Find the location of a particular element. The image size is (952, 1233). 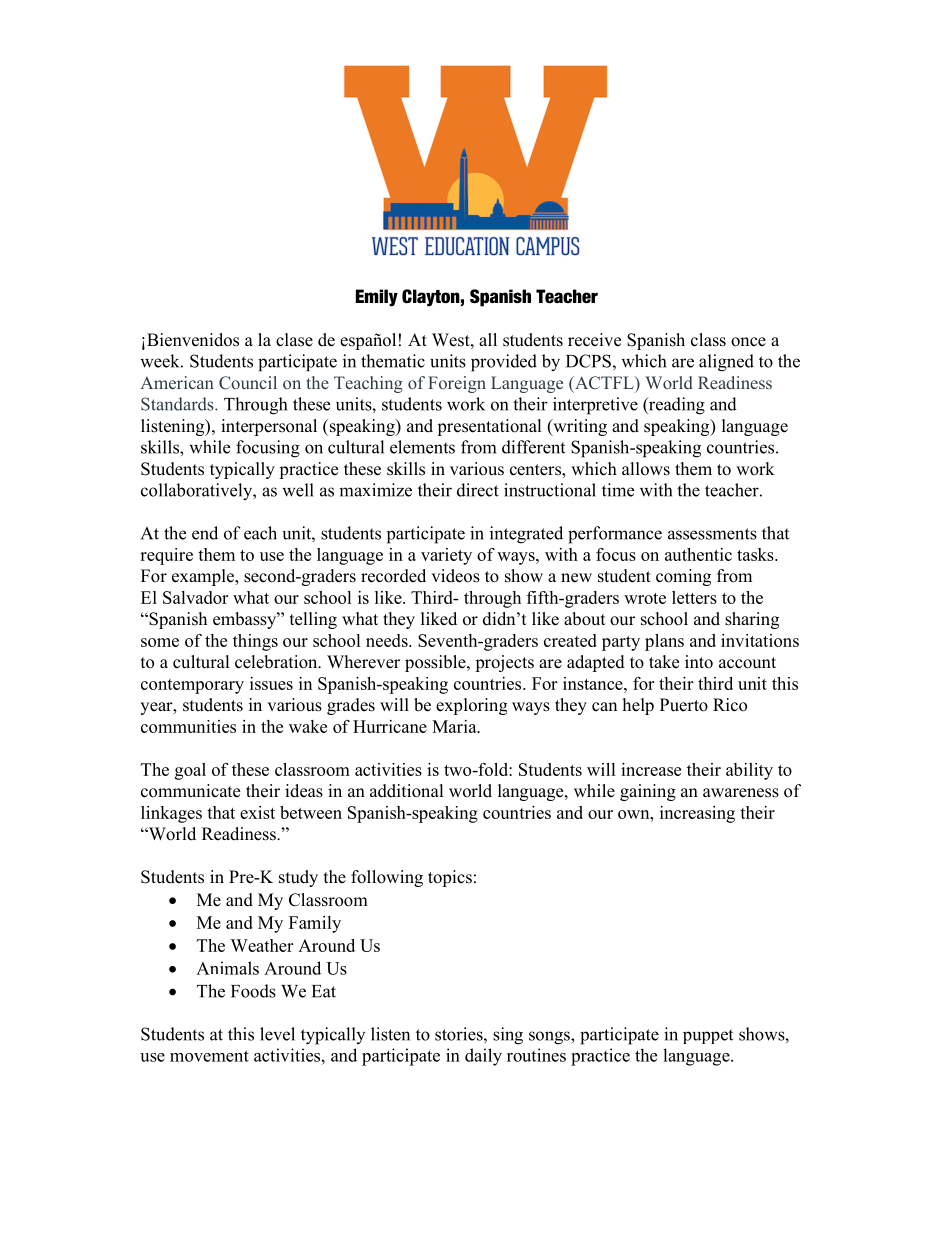

daily is located at coordinates (483, 1057).
